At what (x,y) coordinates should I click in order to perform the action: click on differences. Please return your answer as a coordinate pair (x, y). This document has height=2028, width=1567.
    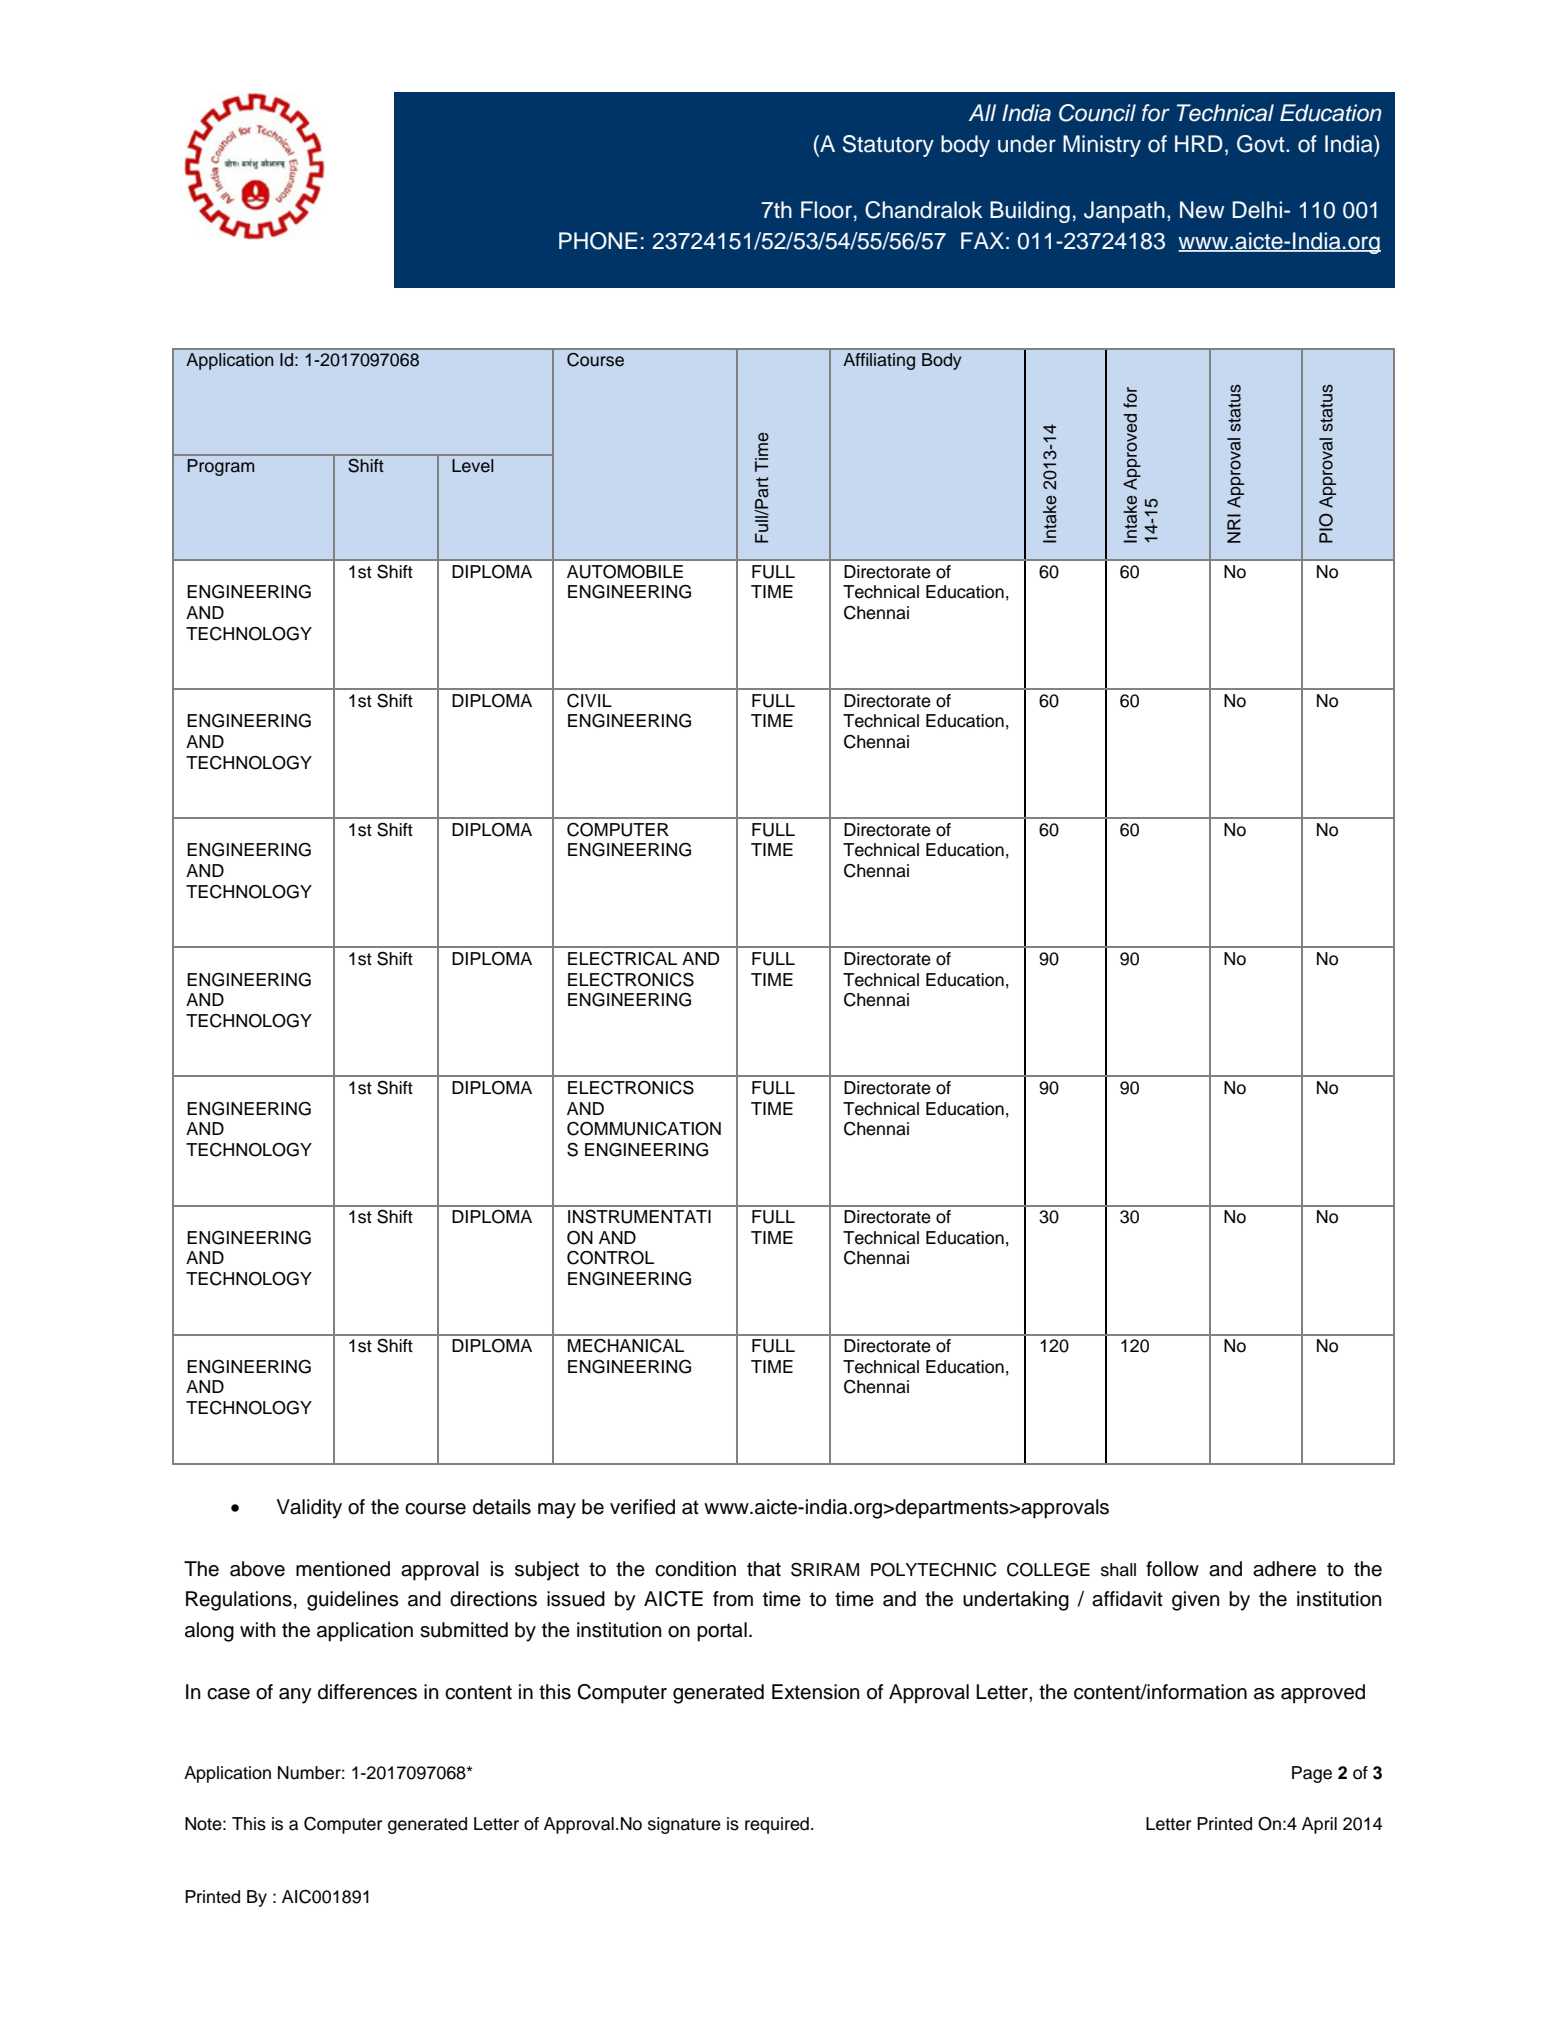
    Looking at the image, I should click on (367, 1692).
